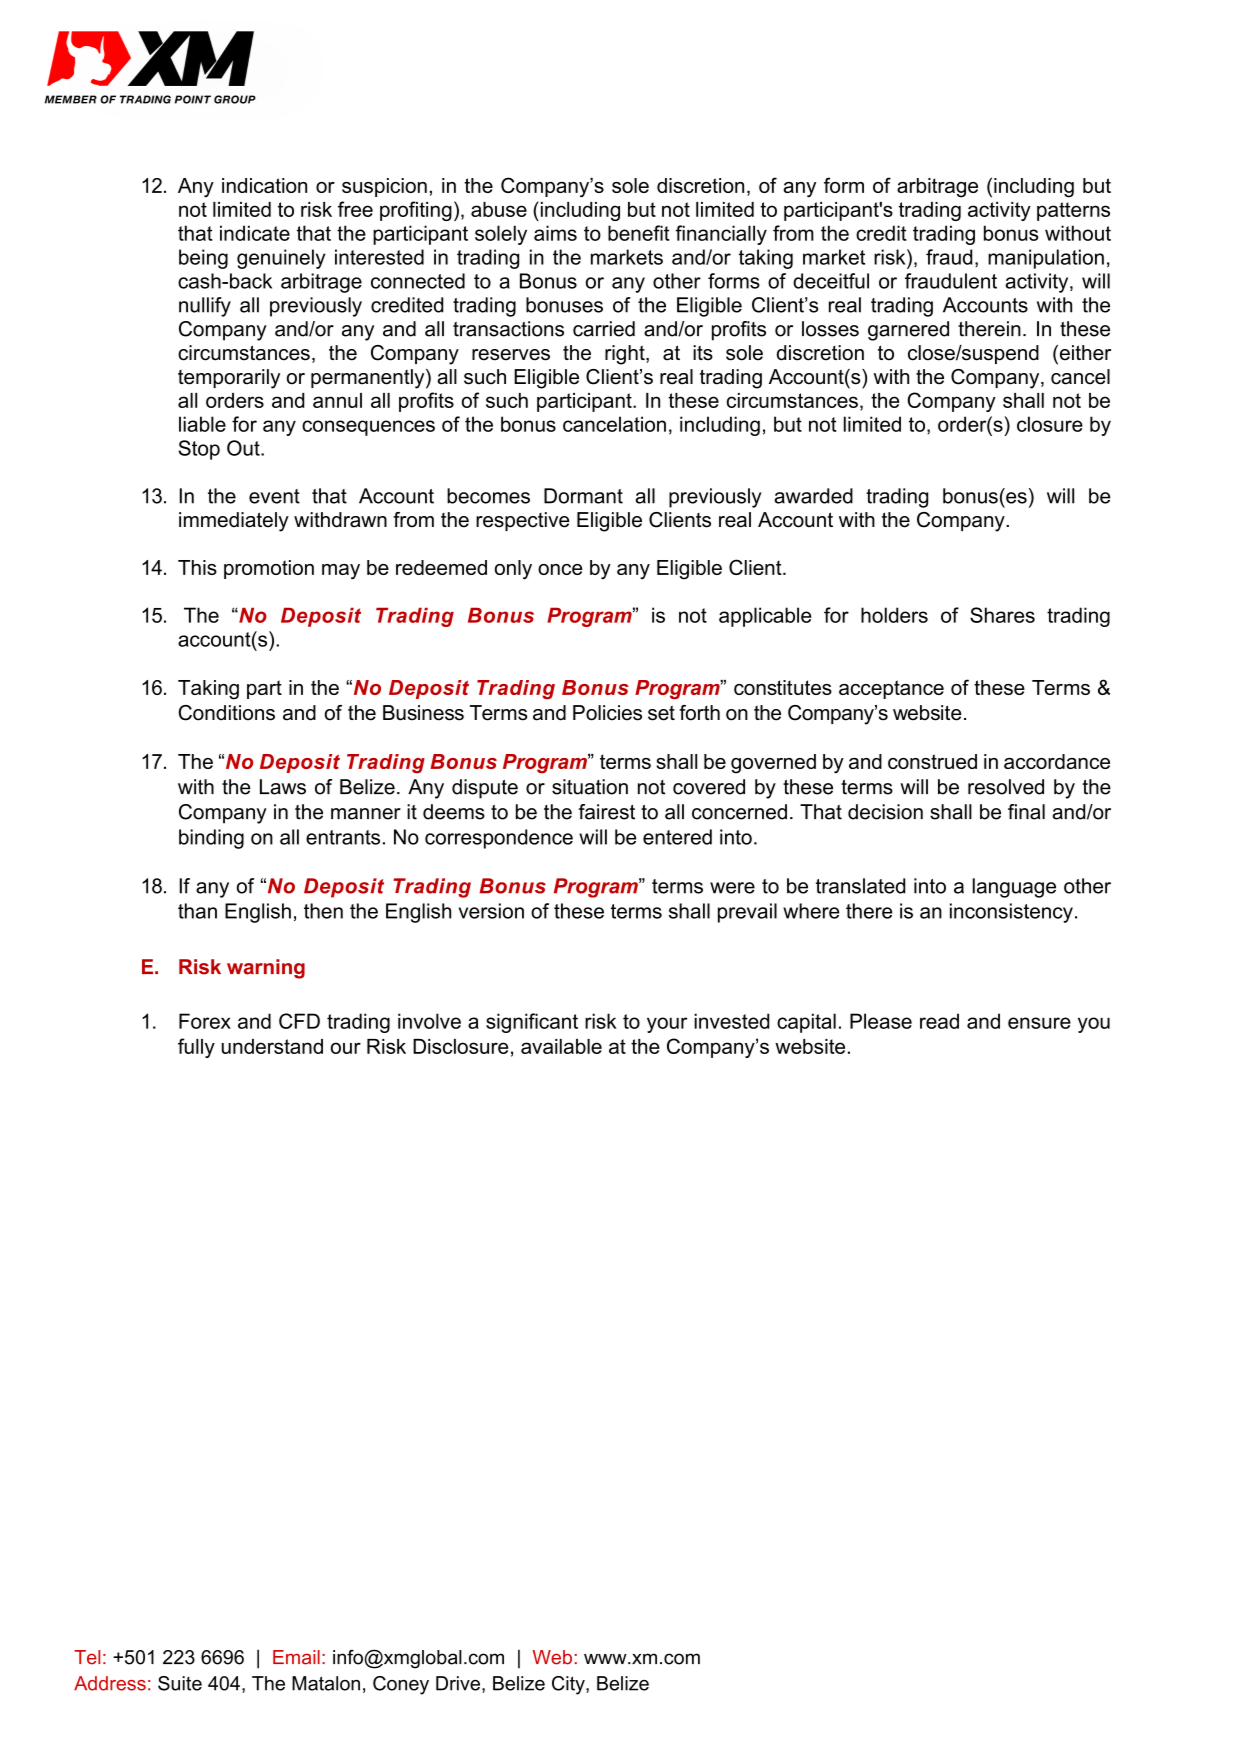 The width and height of the screenshot is (1235, 1746). What do you see at coordinates (555, 233) in the screenshot?
I see `aims` at bounding box center [555, 233].
